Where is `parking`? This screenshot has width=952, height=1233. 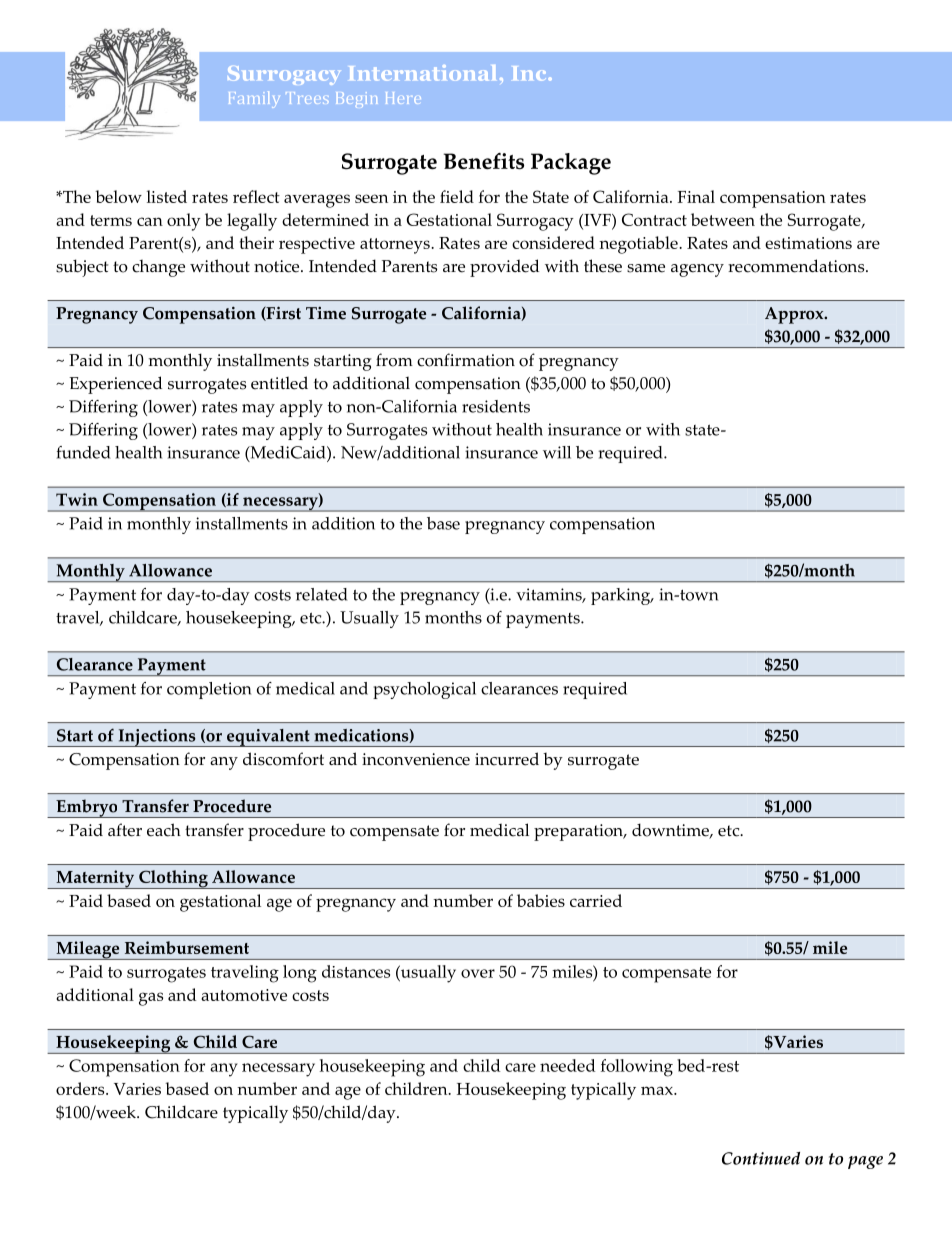 parking is located at coordinates (622, 596).
